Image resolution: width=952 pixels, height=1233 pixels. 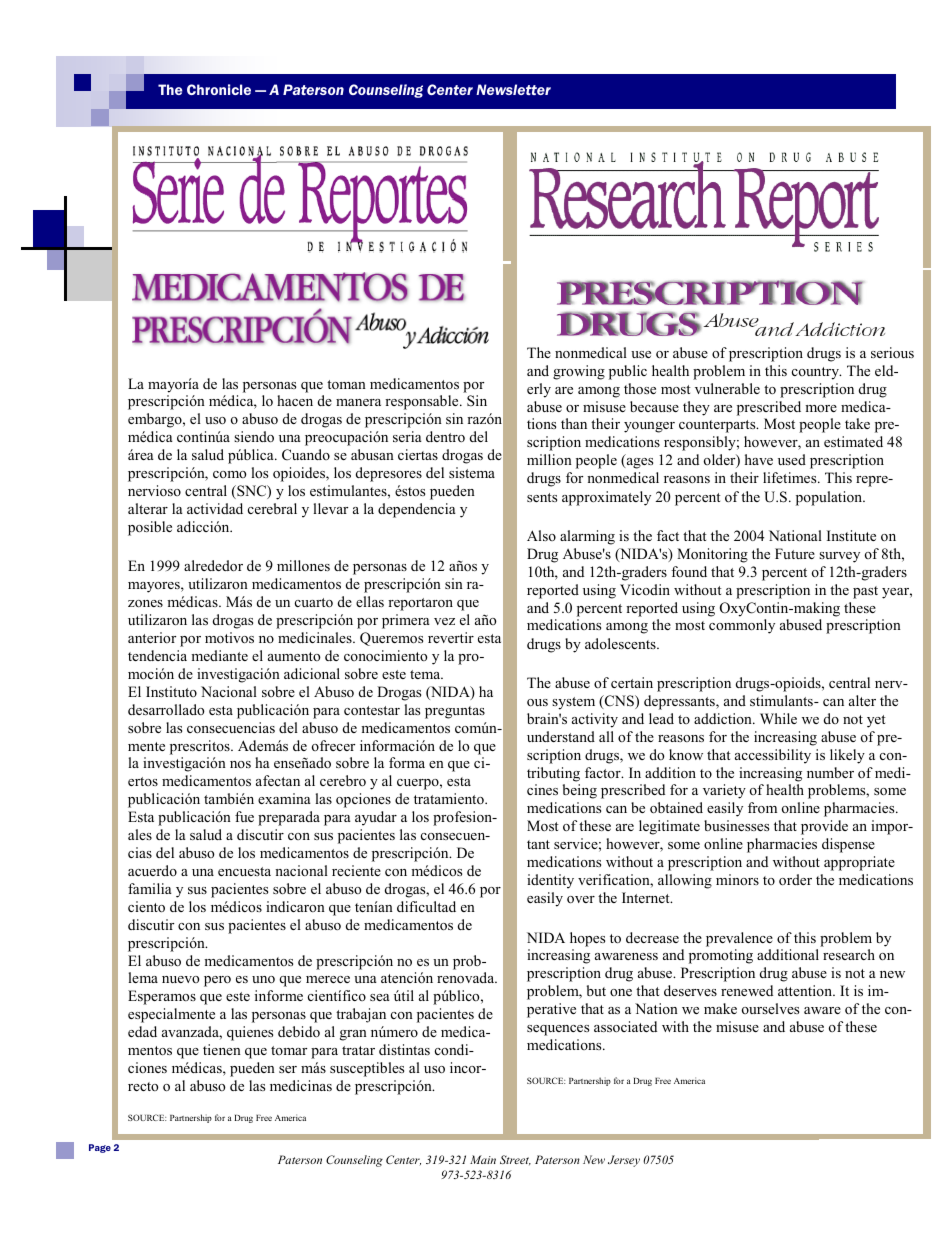 I want to click on identity, so click(x=550, y=881).
